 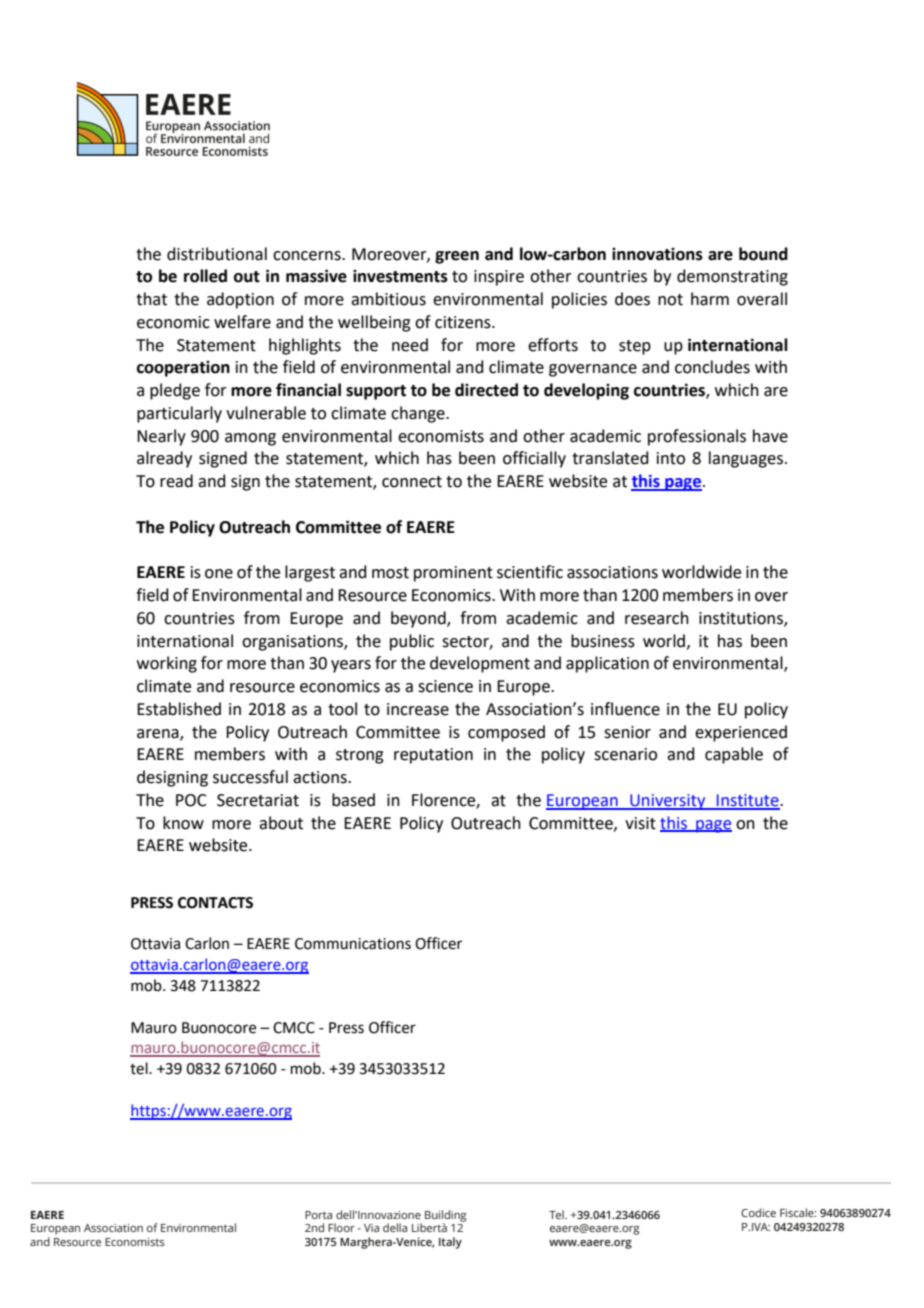 I want to click on University, so click(x=668, y=802).
